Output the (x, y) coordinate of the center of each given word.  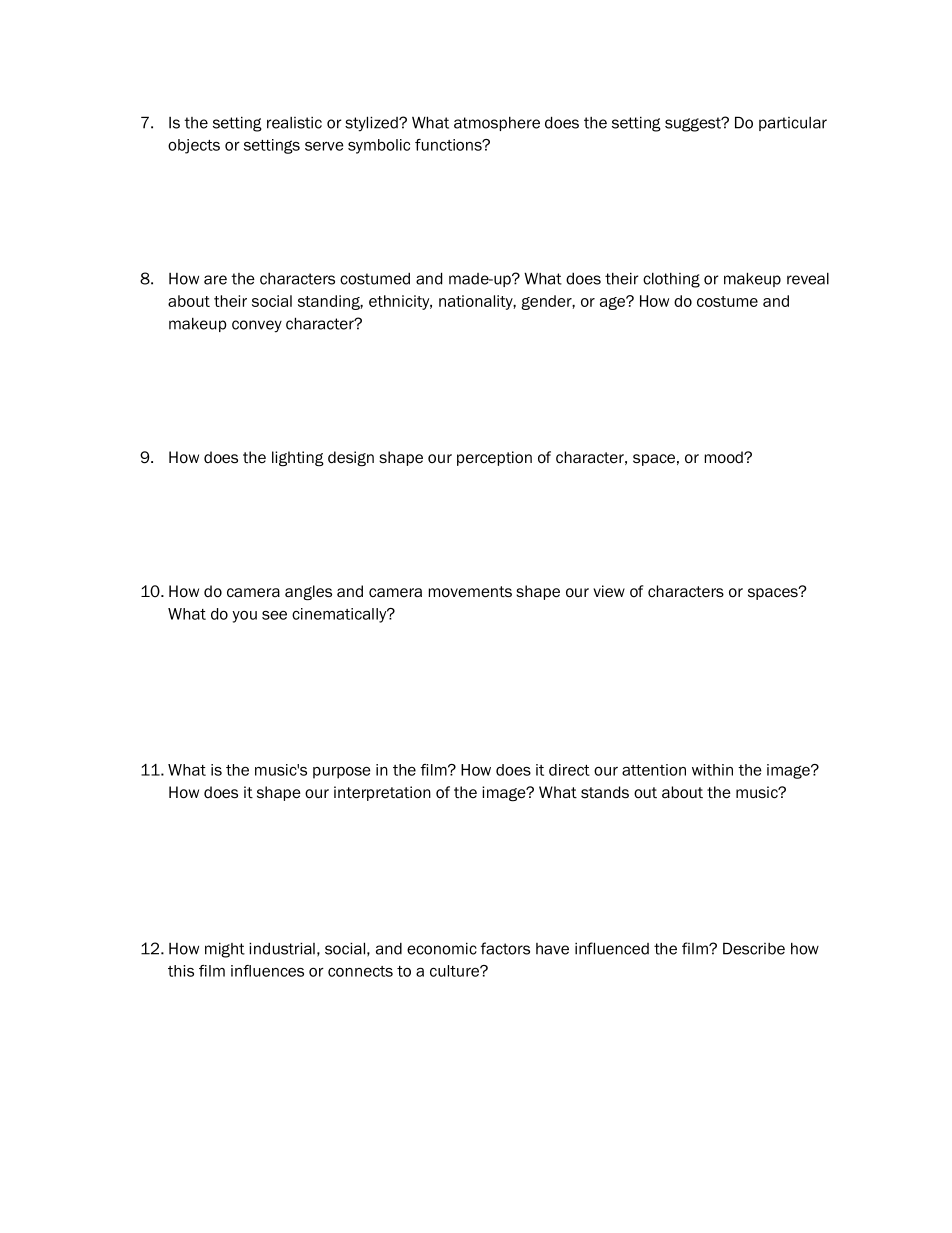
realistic (294, 123)
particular (793, 124)
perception (494, 458)
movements (470, 592)
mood (725, 457)
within (712, 770)
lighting (298, 459)
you (244, 617)
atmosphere (497, 124)
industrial (282, 948)
